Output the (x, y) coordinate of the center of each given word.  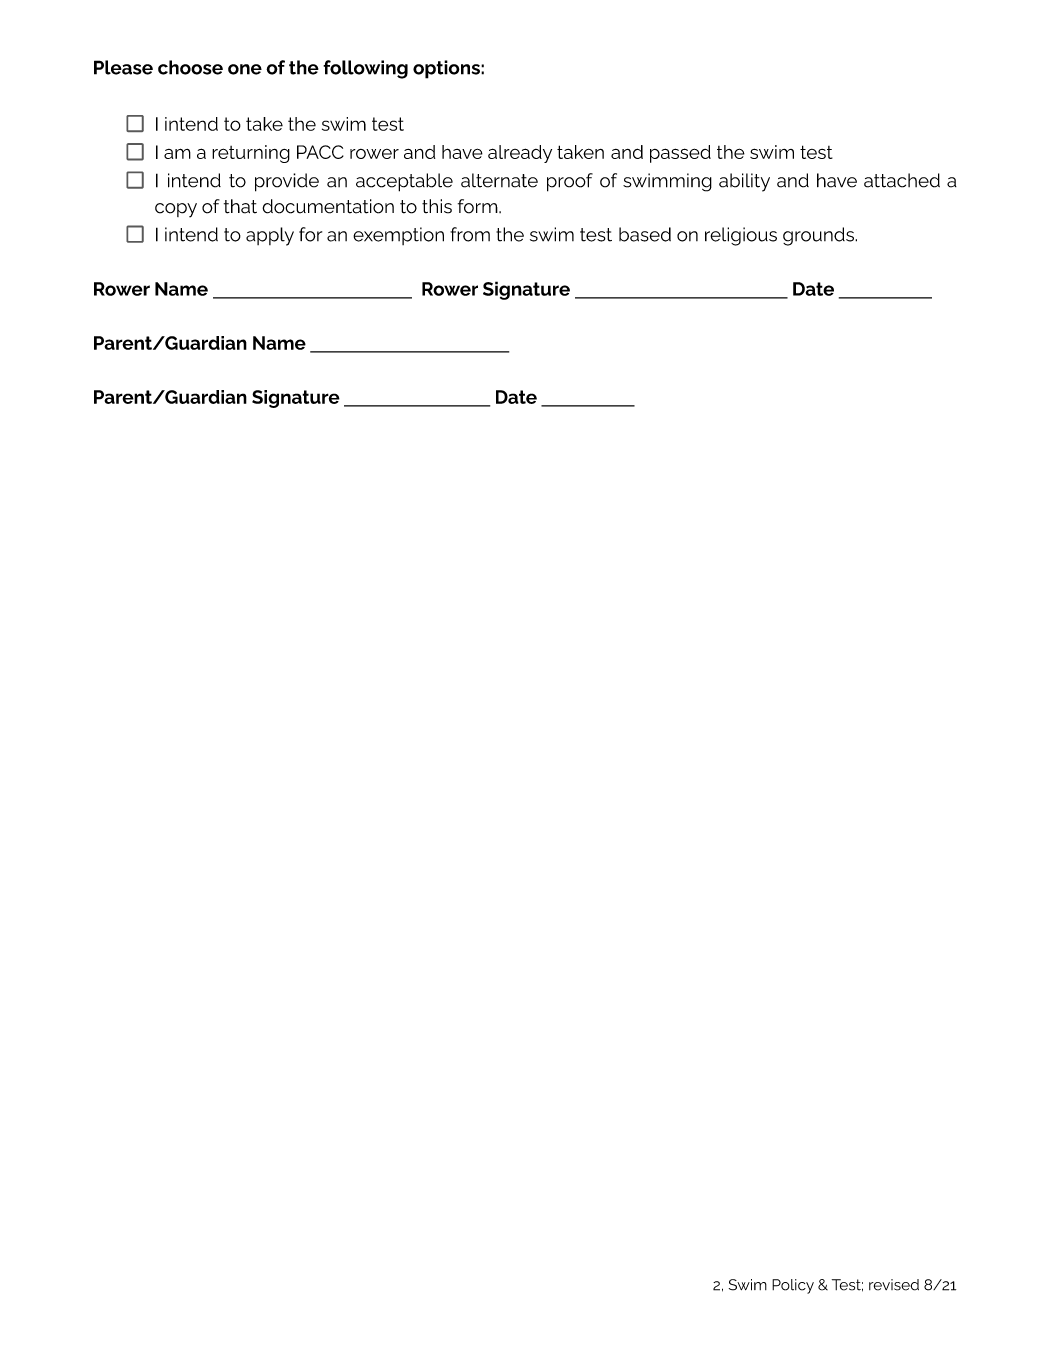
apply (270, 236)
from (470, 234)
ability (744, 182)
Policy (793, 1286)
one (245, 69)
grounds (819, 236)
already (520, 154)
